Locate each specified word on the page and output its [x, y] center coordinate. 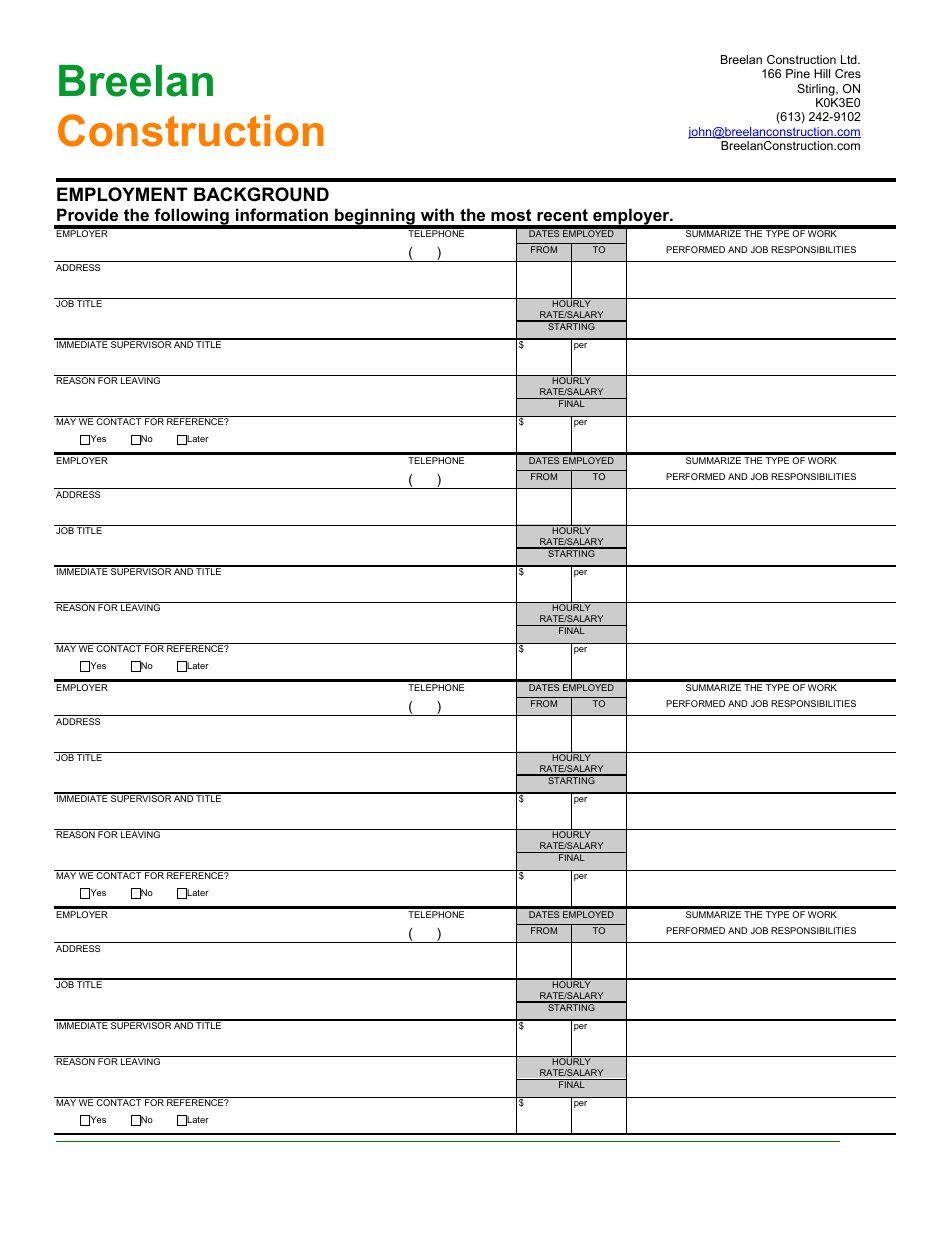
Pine [798, 73]
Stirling [817, 90]
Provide [87, 214]
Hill [822, 73]
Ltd [850, 59]
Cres [848, 73]
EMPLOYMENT [122, 194]
